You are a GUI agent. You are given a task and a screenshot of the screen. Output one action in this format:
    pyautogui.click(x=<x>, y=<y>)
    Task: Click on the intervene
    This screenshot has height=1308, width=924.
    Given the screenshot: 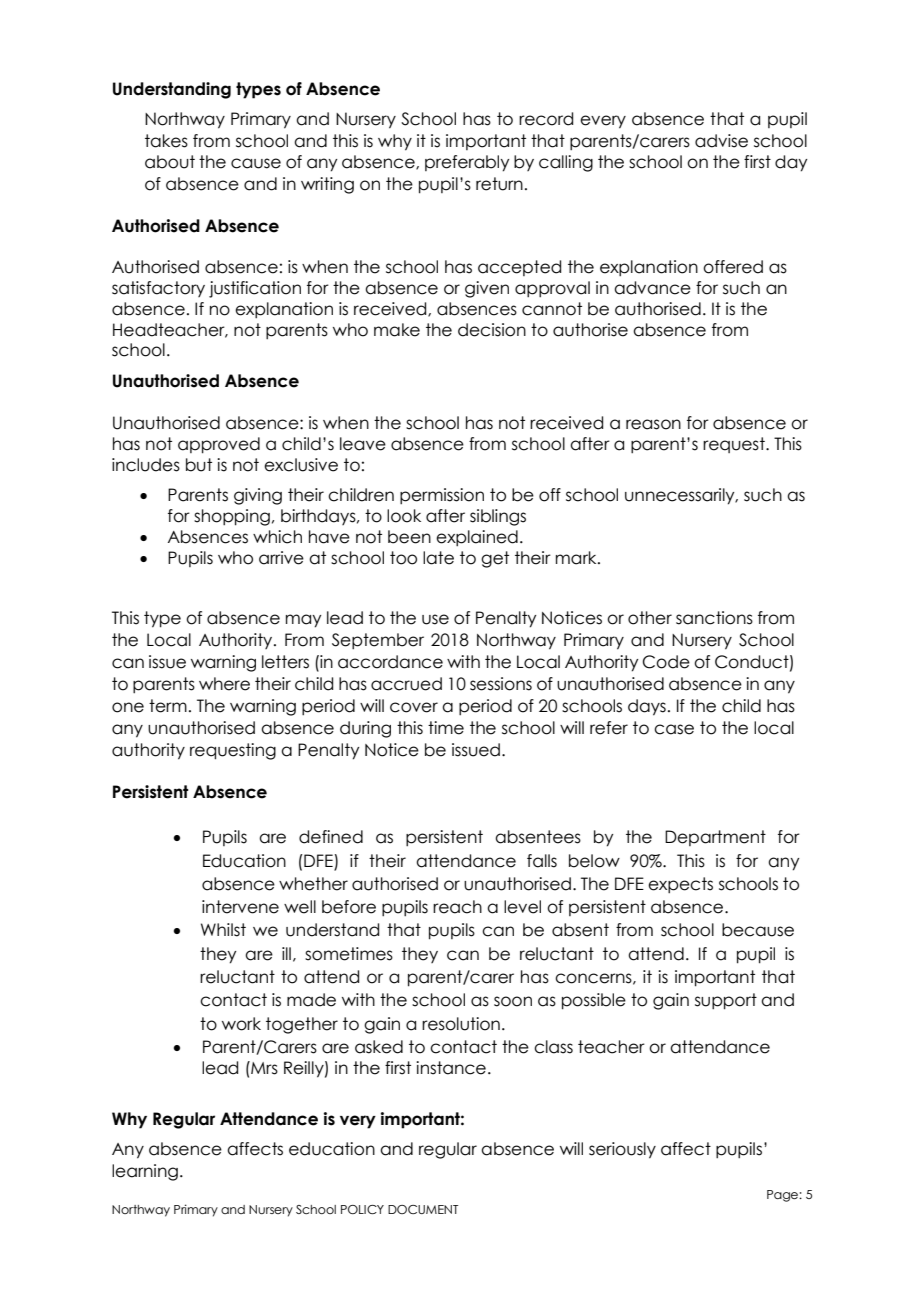 What is the action you would take?
    pyautogui.click(x=240, y=907)
